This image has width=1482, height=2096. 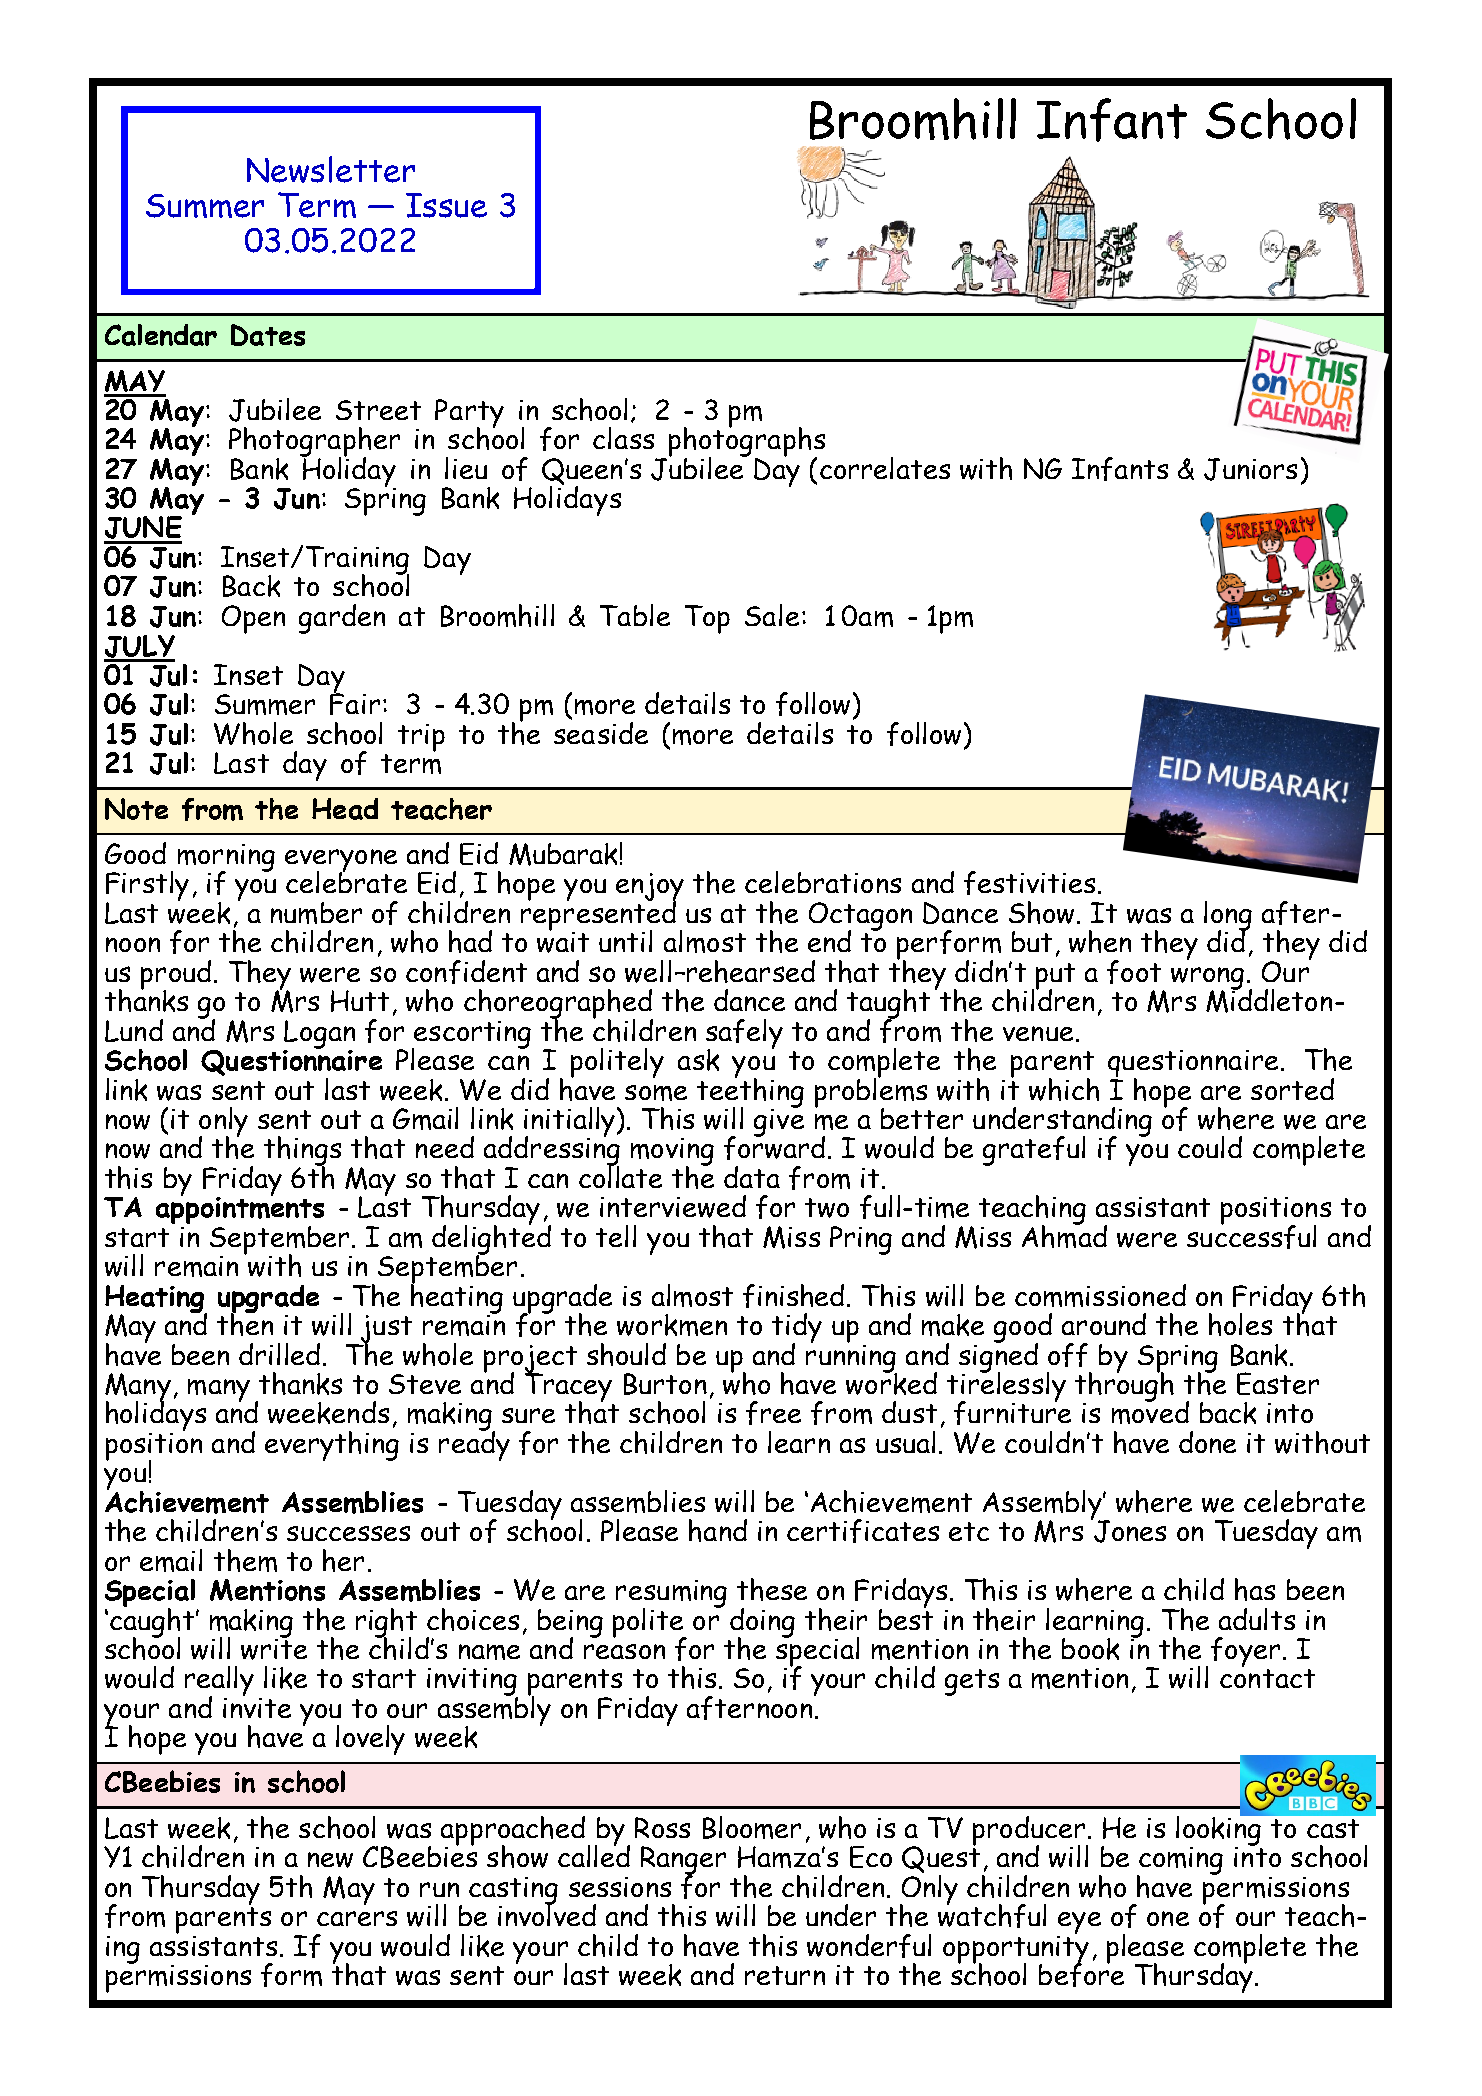 I want to click on Newsletter, so click(x=331, y=169).
